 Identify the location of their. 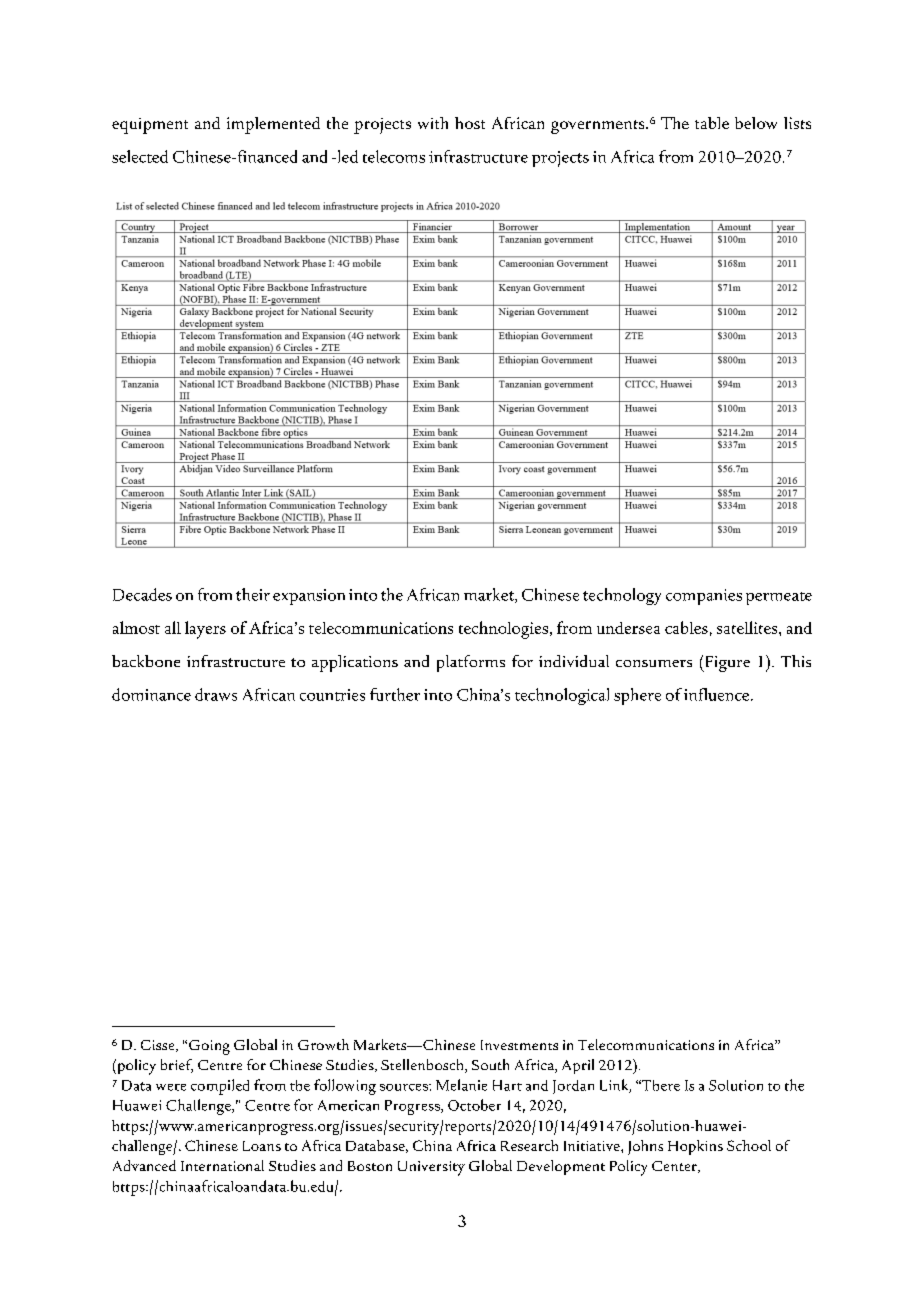
(253, 594).
